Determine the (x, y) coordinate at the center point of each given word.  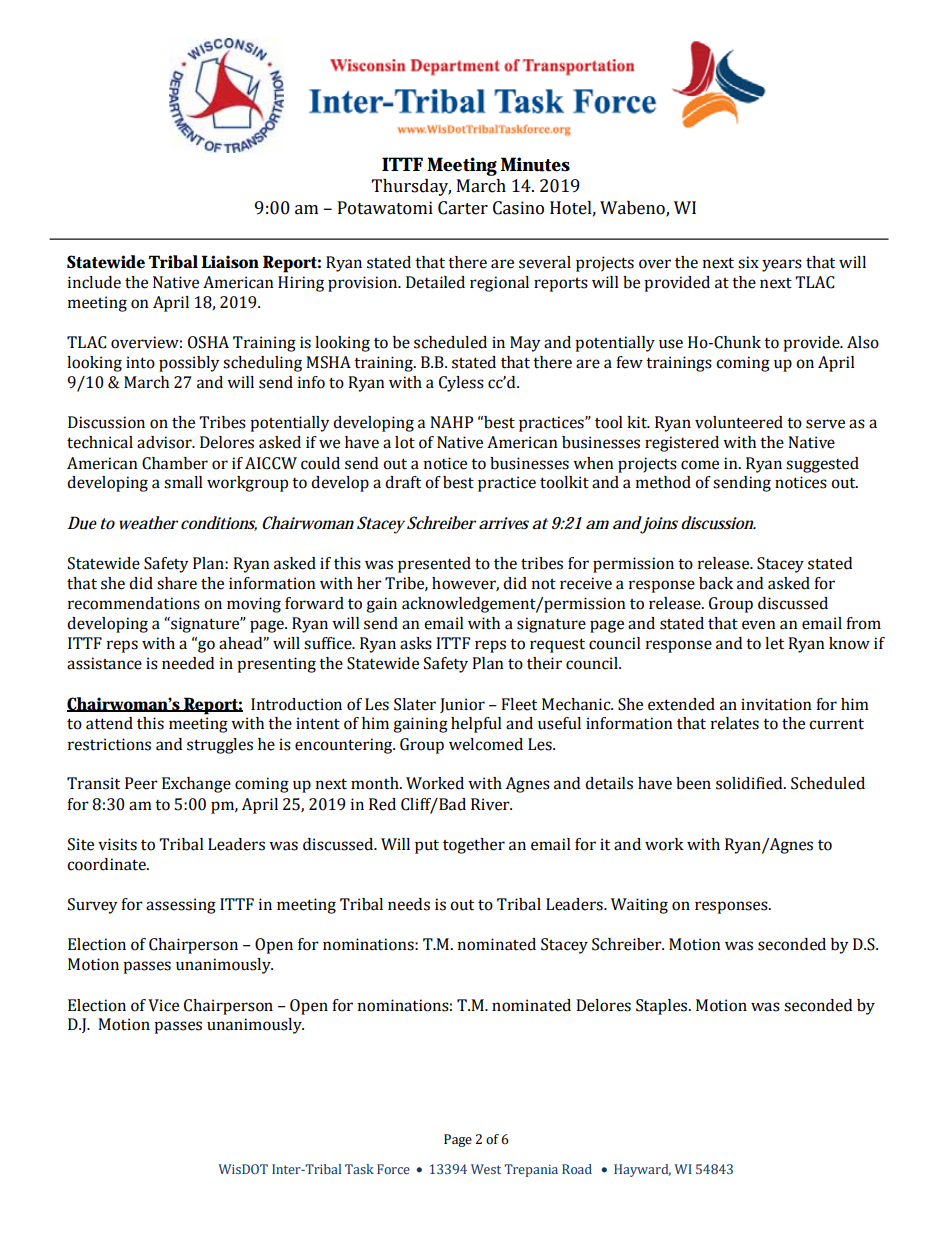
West (486, 1169)
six (748, 262)
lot (405, 442)
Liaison (230, 262)
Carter (463, 208)
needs (409, 904)
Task (359, 1169)
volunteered (739, 422)
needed (188, 663)
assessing (181, 906)
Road (577, 1169)
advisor (165, 442)
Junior (462, 705)
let (774, 643)
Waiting (639, 906)
